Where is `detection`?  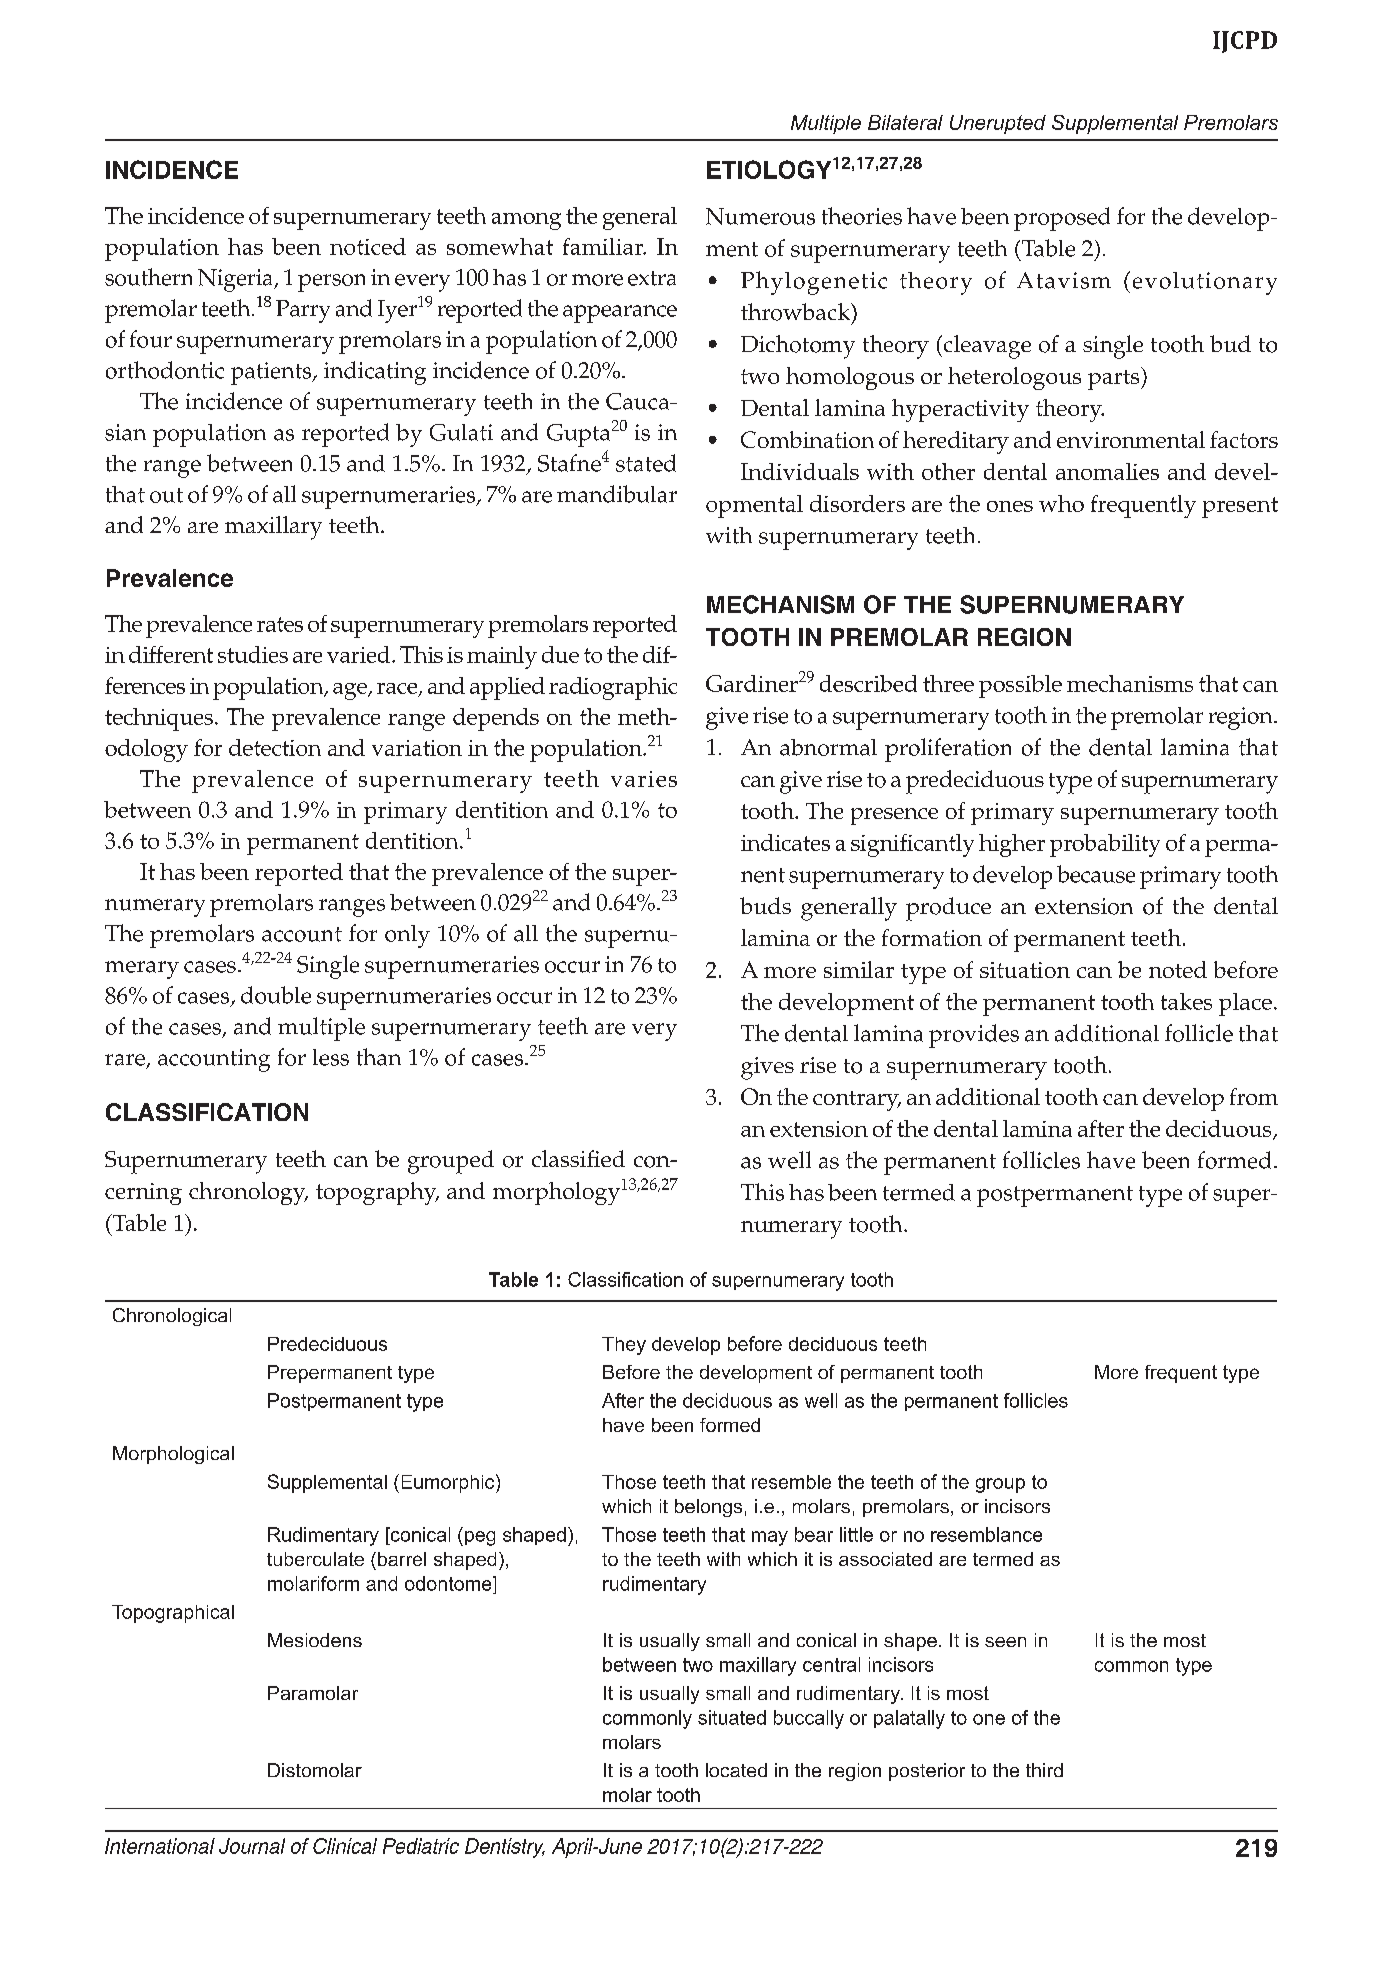 detection is located at coordinates (275, 747).
